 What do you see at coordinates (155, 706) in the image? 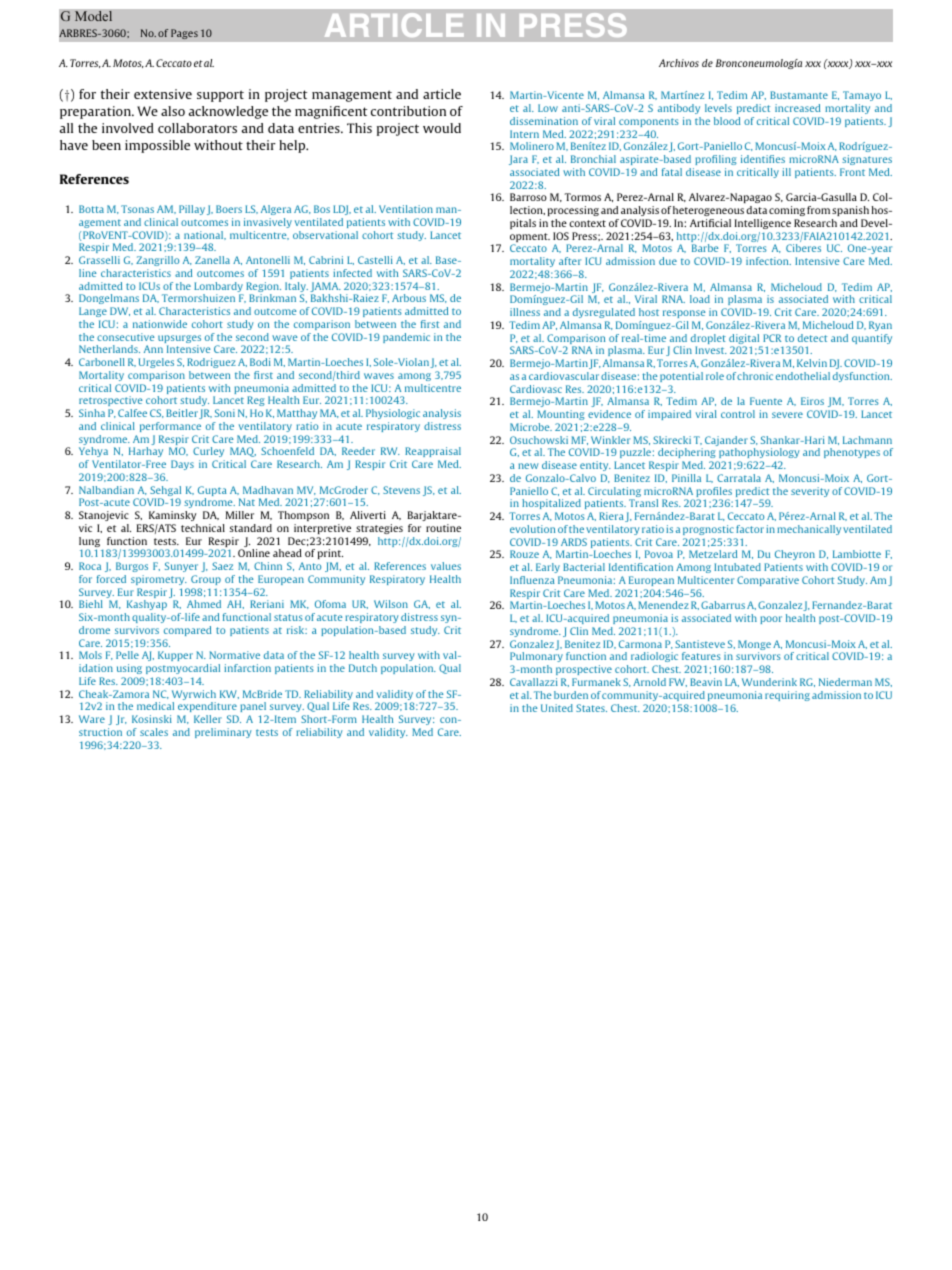
I see `medical` at bounding box center [155, 706].
